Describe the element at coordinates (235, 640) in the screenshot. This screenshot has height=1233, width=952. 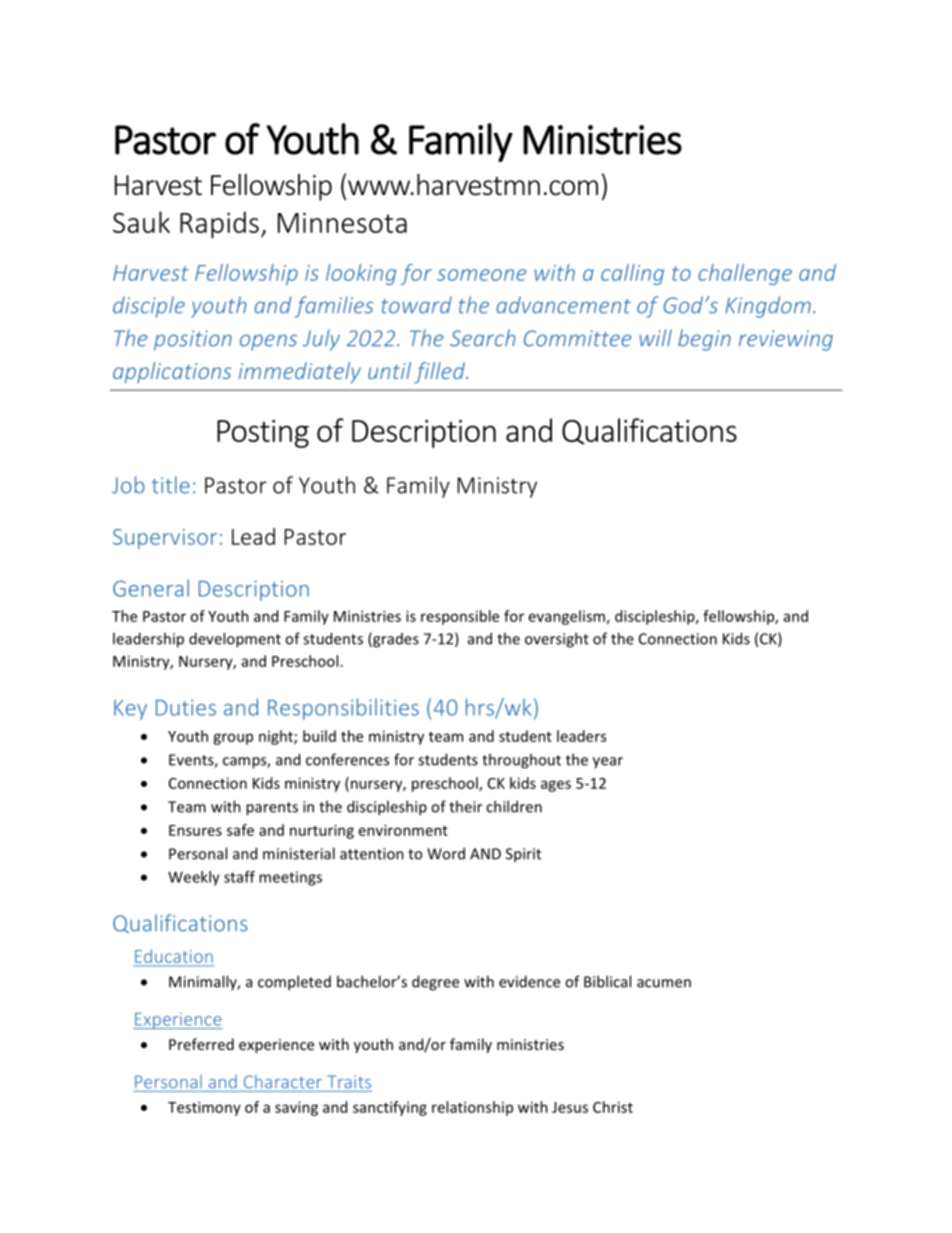
I see `development` at that location.
